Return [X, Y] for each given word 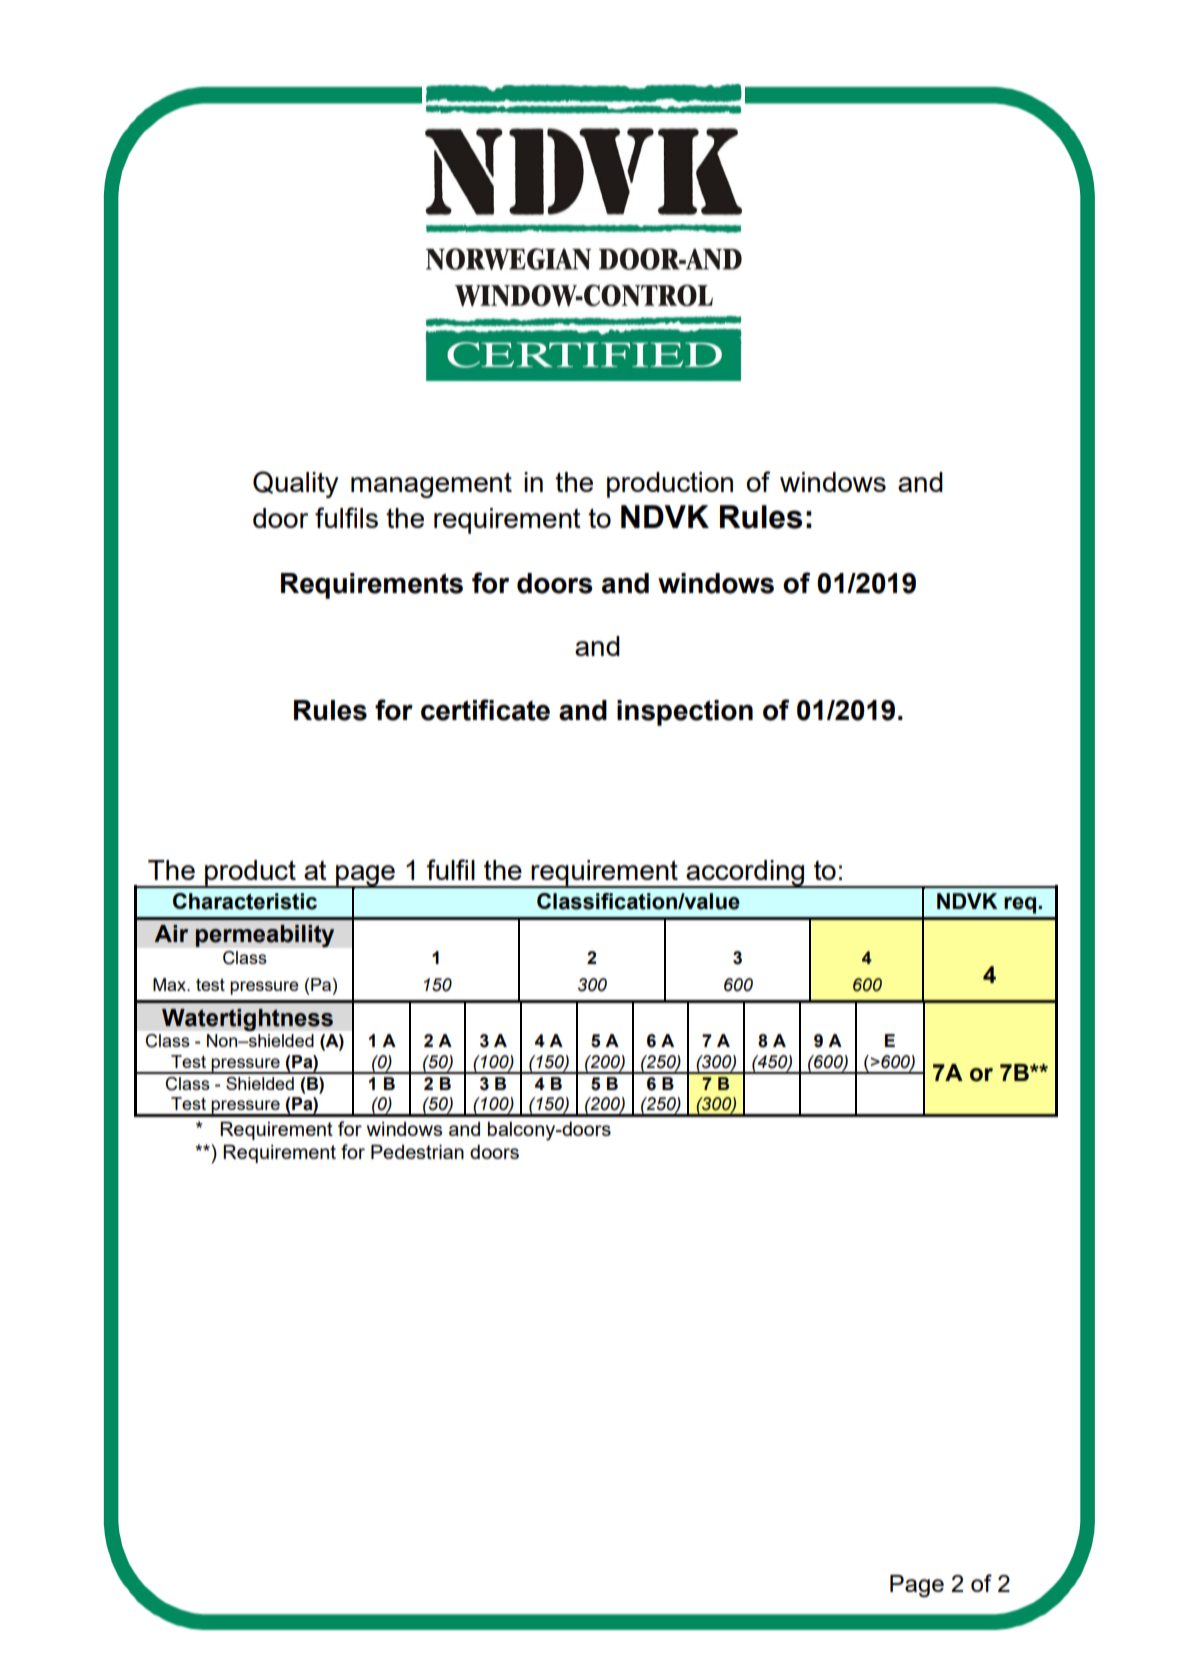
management [431, 485]
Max [171, 984]
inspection [685, 713]
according [745, 874]
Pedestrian [417, 1151]
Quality [296, 484]
